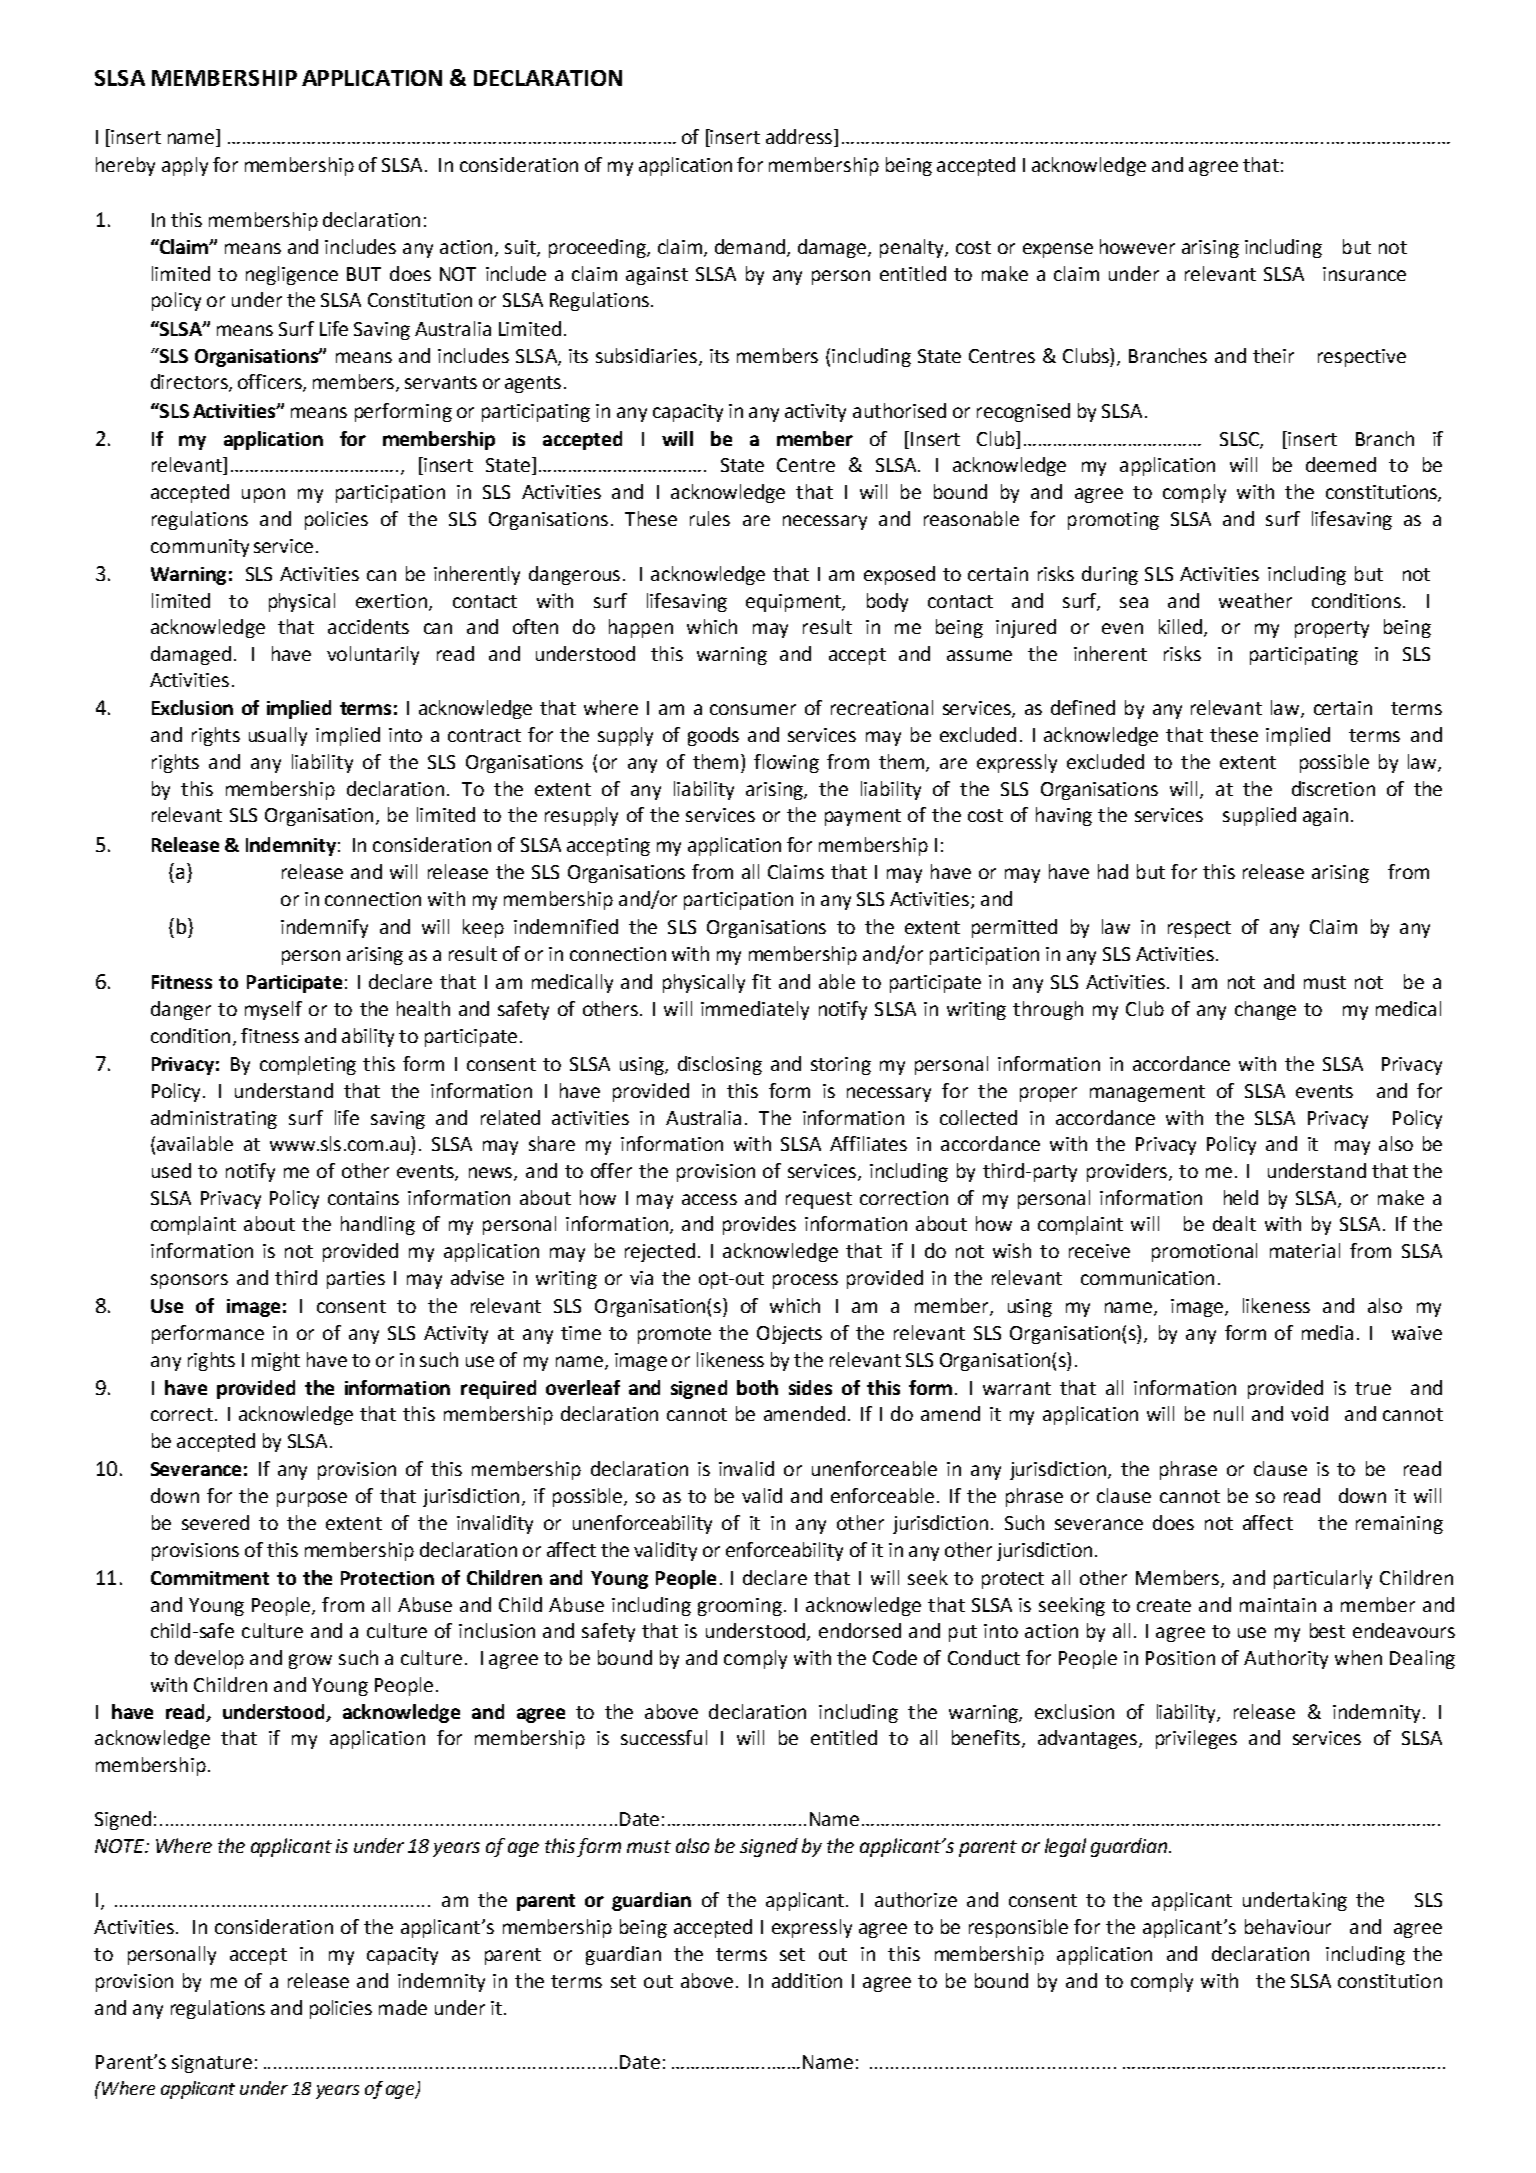 The width and height of the document is (1536, 2173). I want to click on payment, so click(863, 817).
